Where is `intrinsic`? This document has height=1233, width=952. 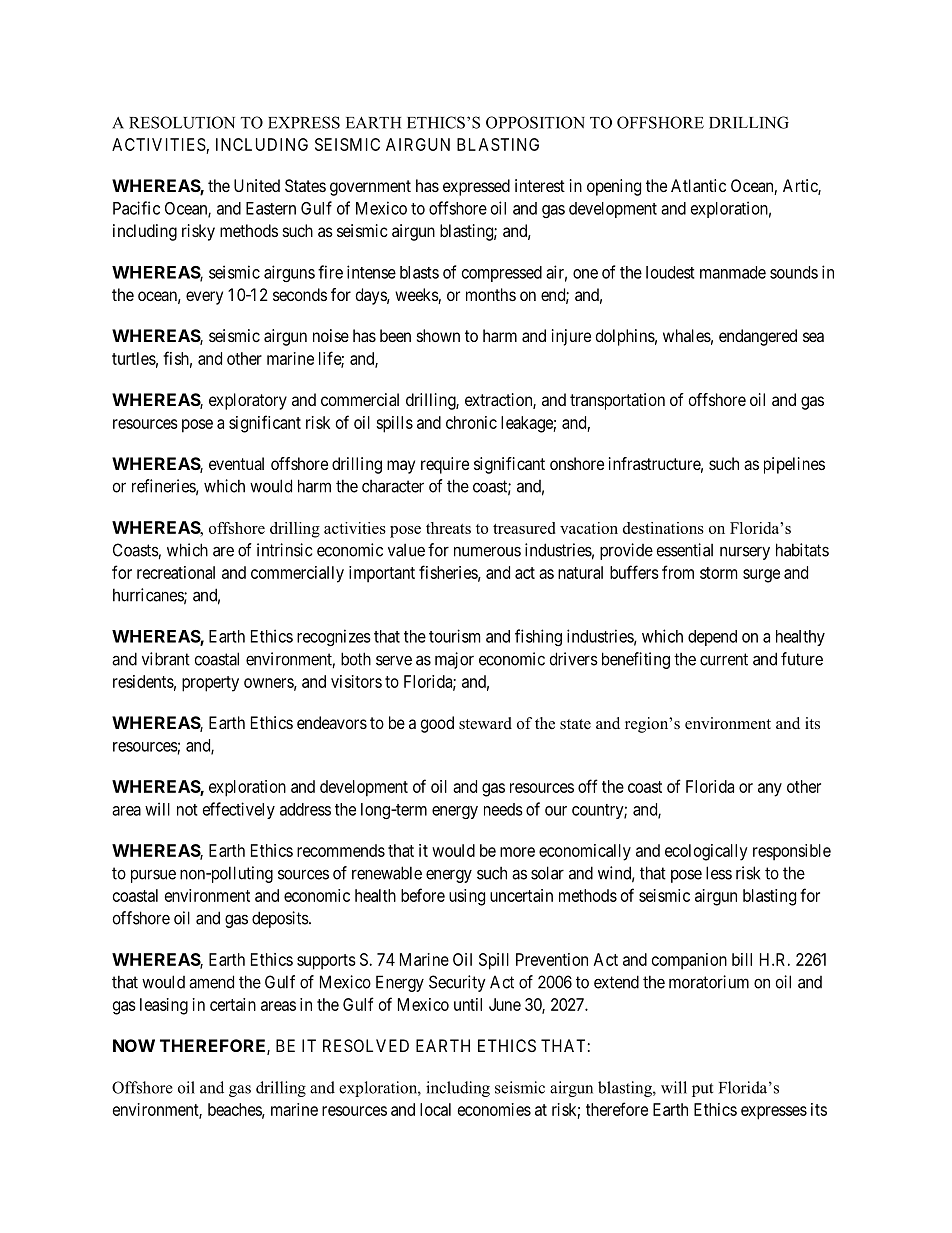 intrinsic is located at coordinates (284, 550).
